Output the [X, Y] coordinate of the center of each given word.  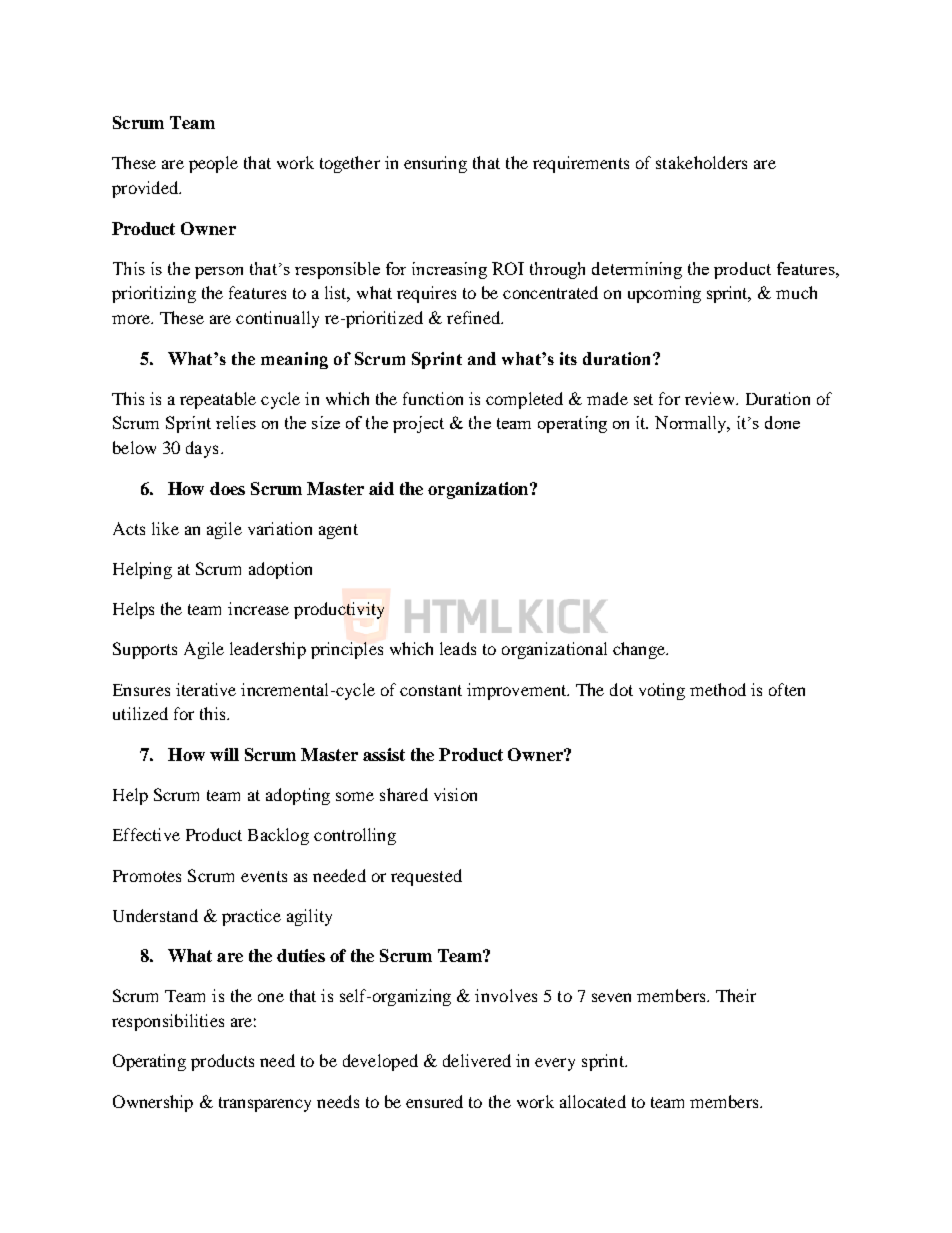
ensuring [435, 164]
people [213, 164]
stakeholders [701, 162]
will [224, 754]
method [718, 689]
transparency [265, 1104]
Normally [692, 424]
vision [455, 794]
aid [381, 488]
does [227, 488]
